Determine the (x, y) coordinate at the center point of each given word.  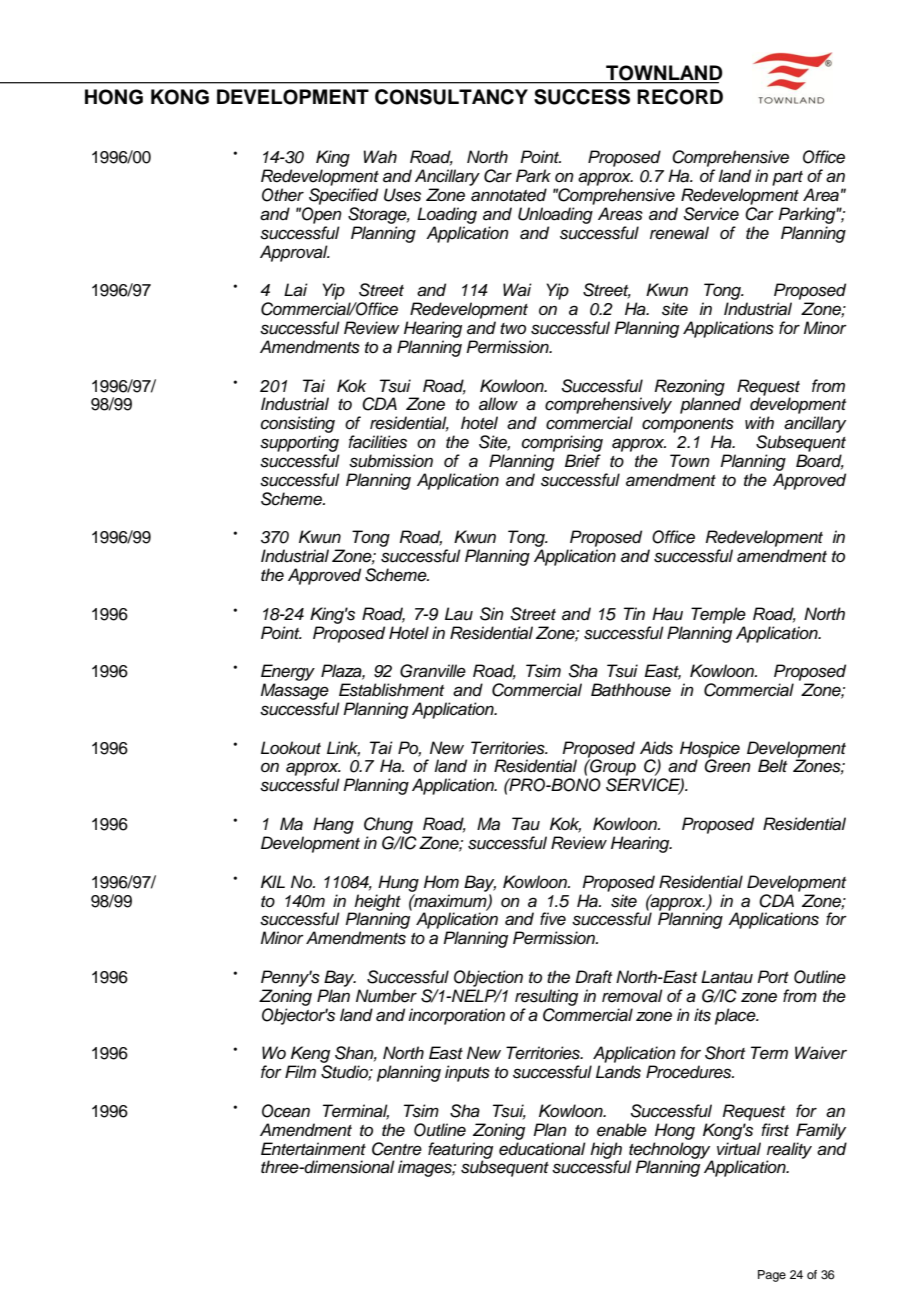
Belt (772, 766)
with (759, 422)
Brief (583, 461)
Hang (333, 825)
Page (772, 1276)
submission (391, 461)
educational (542, 1149)
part (787, 178)
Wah (380, 157)
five (553, 919)
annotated (509, 195)
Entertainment (313, 1149)
